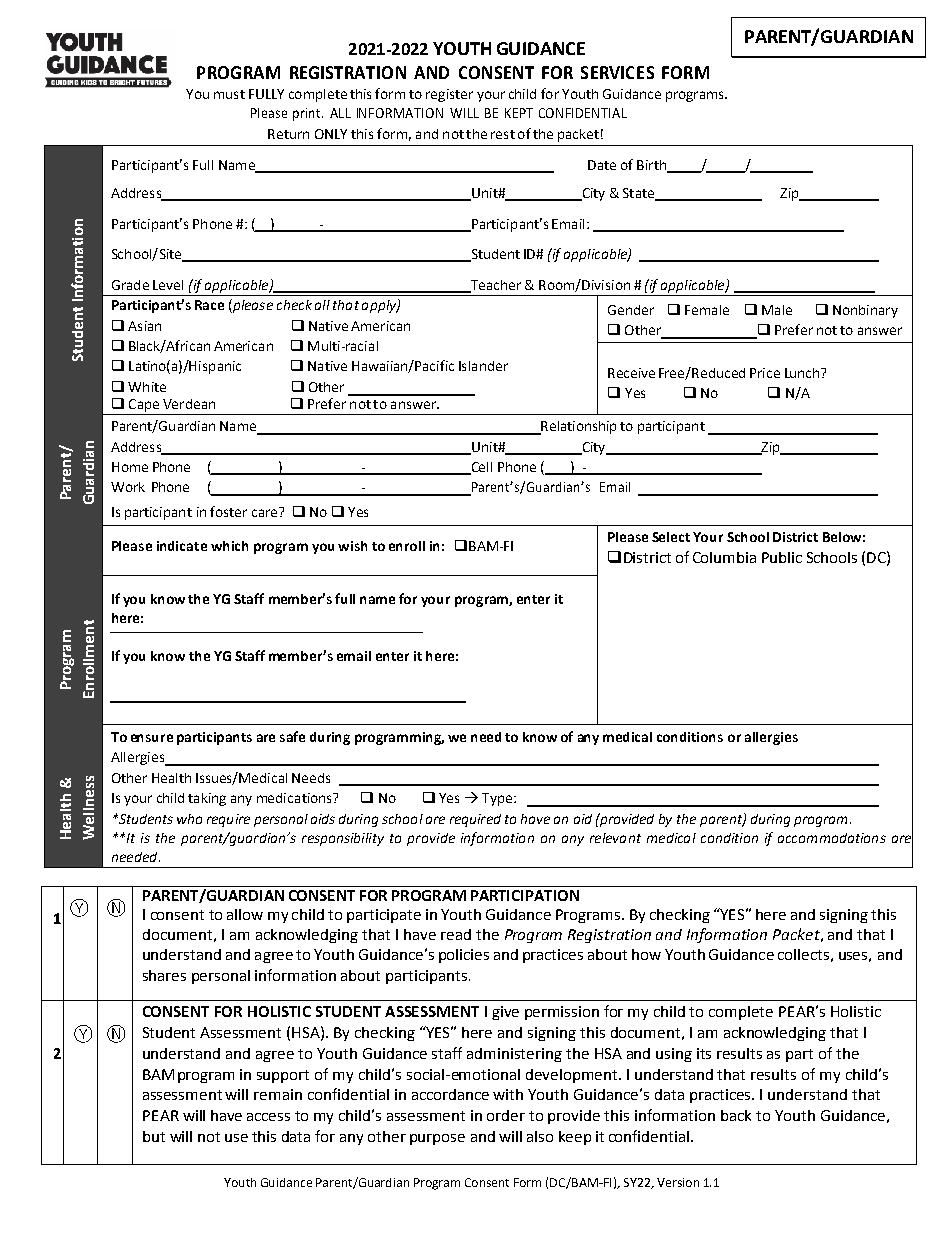 This image has height=1233, width=952. What do you see at coordinates (147, 387) in the image?
I see `White` at bounding box center [147, 387].
